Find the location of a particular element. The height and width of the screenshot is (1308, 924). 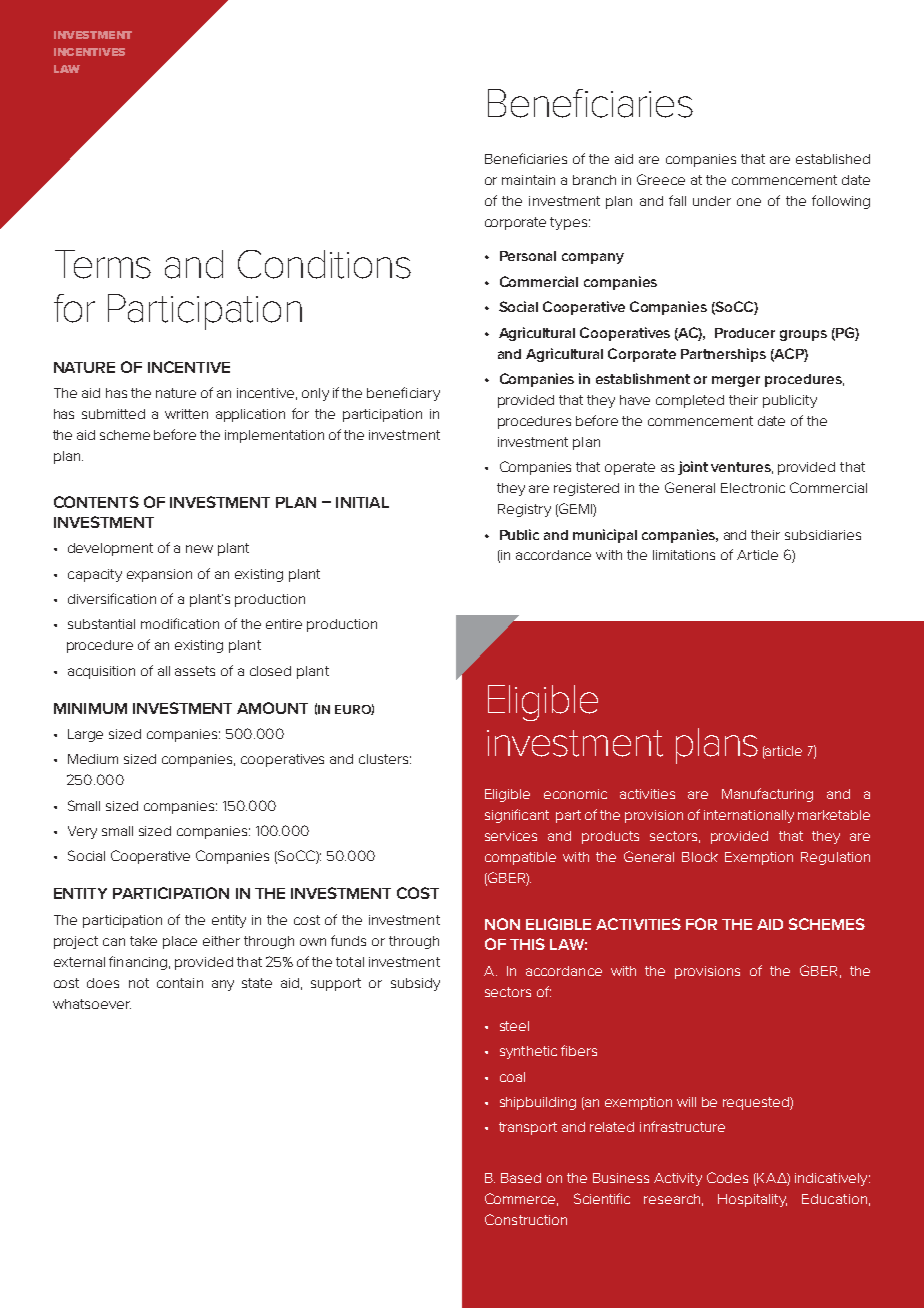

whatsoever is located at coordinates (92, 1004).
